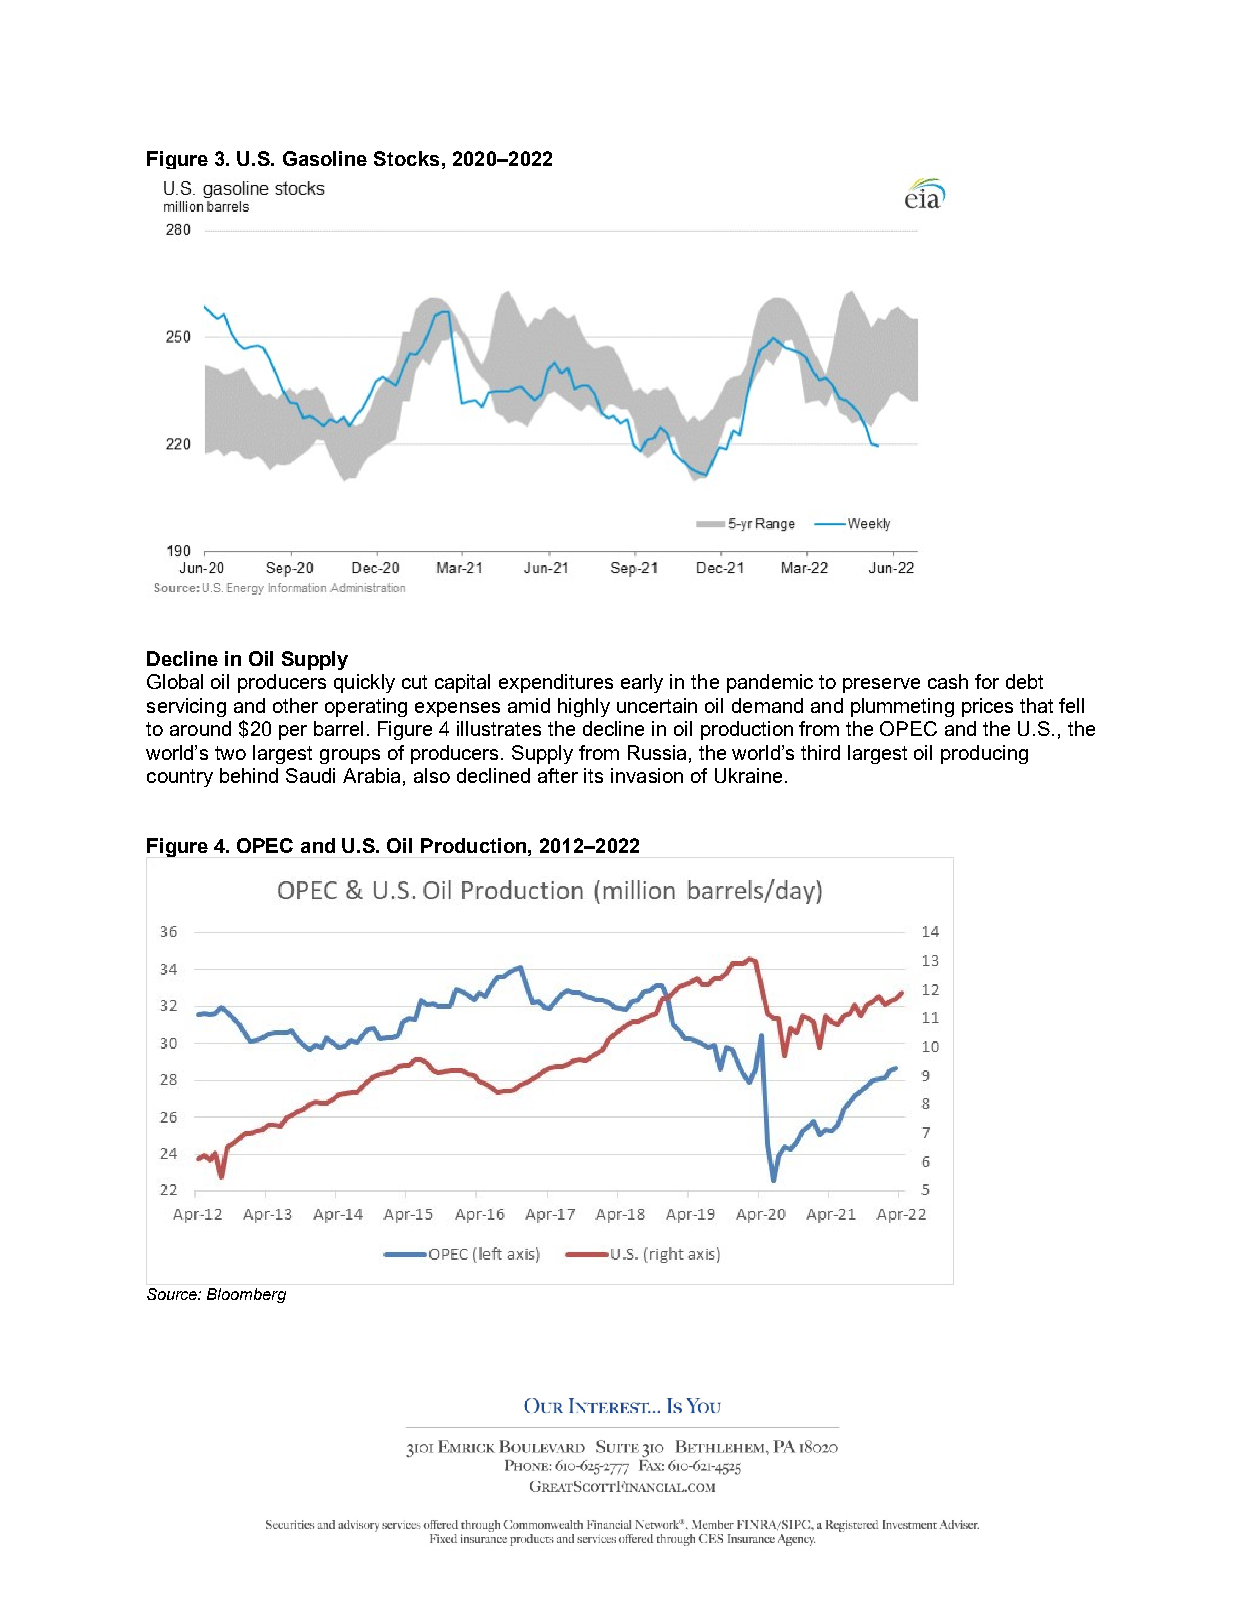  I want to click on Stocks, so click(406, 158).
